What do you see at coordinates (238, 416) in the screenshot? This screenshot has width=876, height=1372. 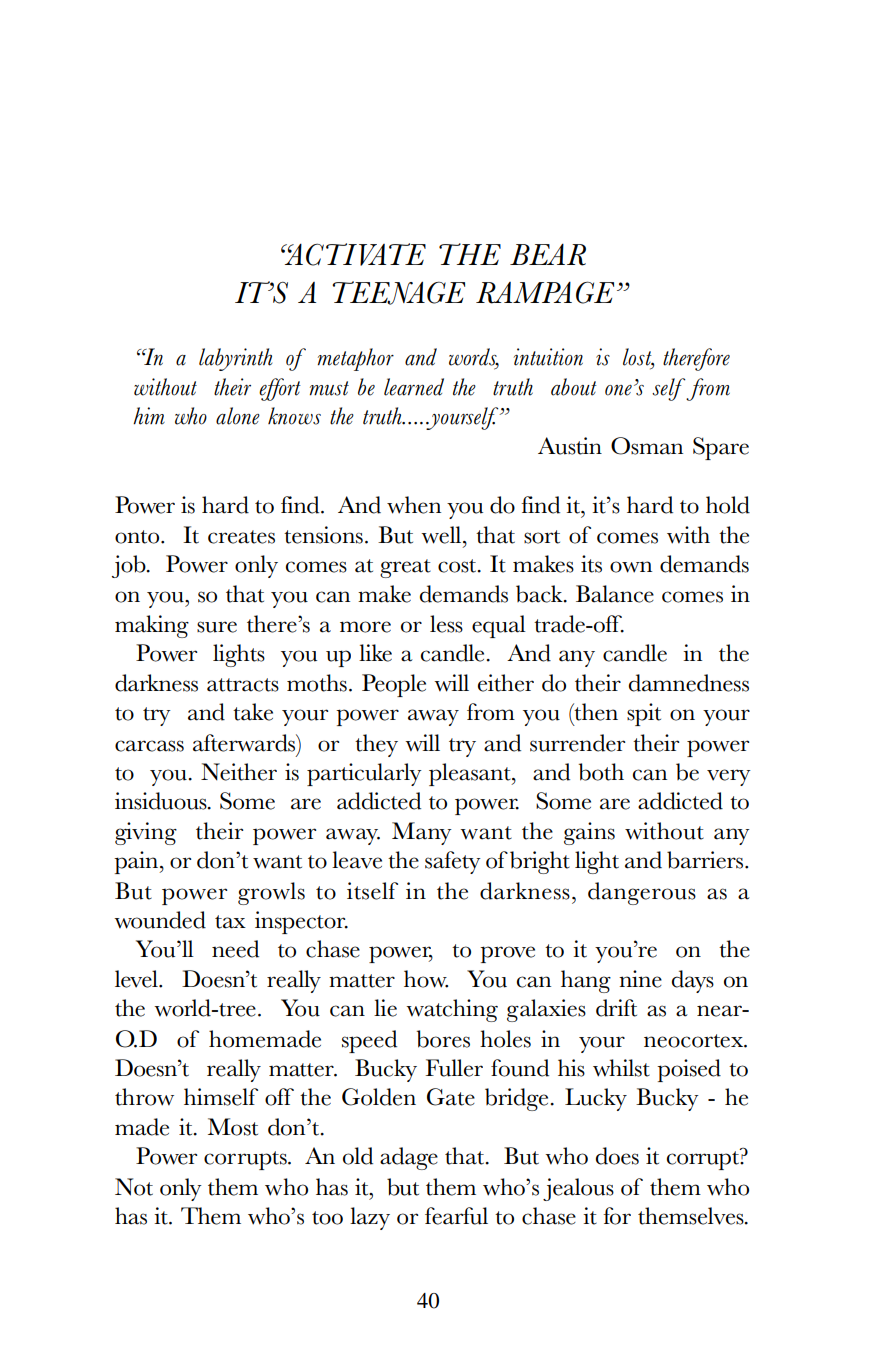 I see `alone` at bounding box center [238, 416].
